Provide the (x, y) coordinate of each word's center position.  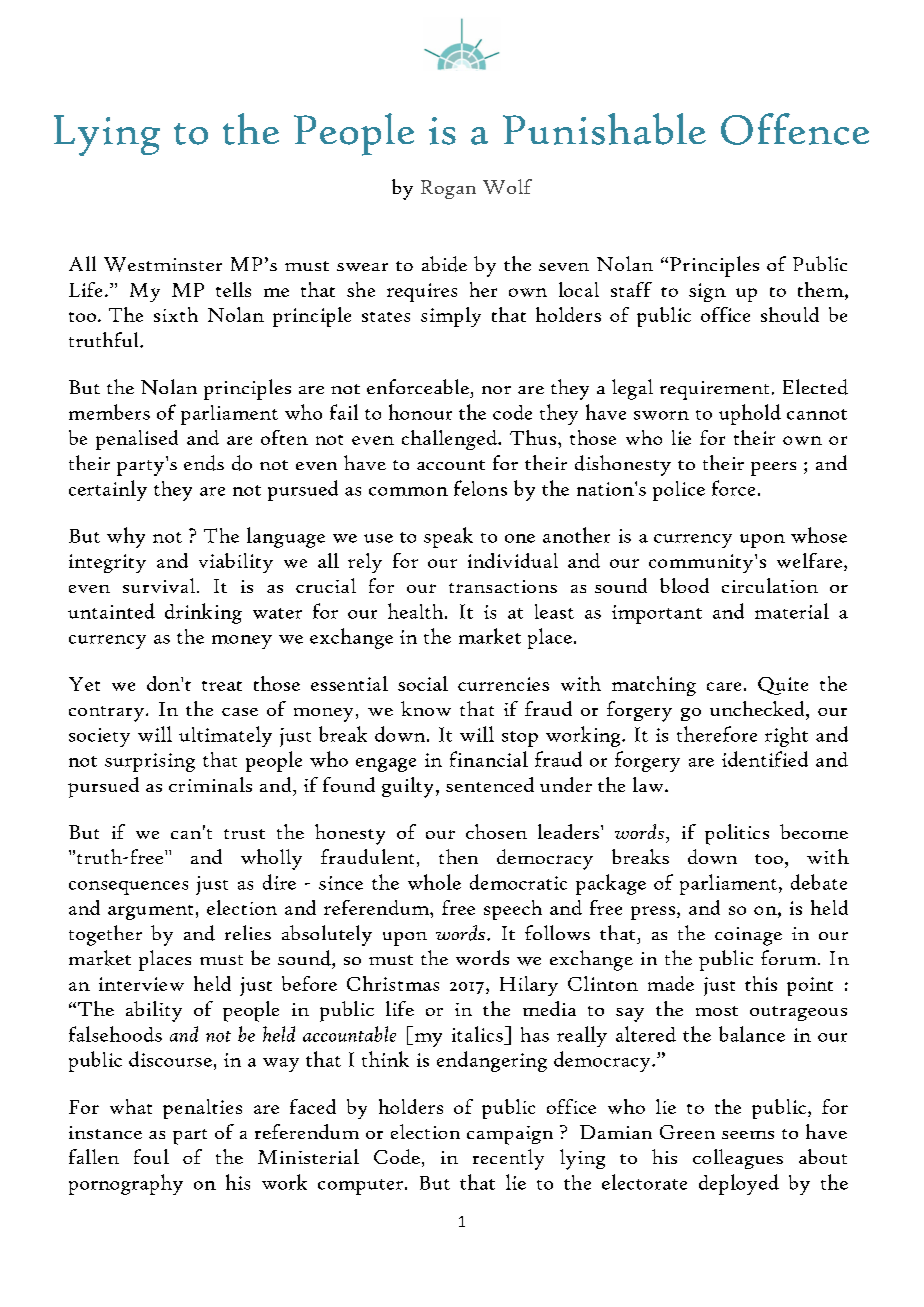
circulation (770, 585)
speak (448, 537)
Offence (795, 129)
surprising (150, 762)
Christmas (393, 983)
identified (765, 759)
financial (489, 759)
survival (160, 585)
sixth (176, 314)
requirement (714, 390)
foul (151, 1156)
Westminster (163, 264)
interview (141, 984)
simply (451, 317)
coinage (748, 936)
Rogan (448, 189)
